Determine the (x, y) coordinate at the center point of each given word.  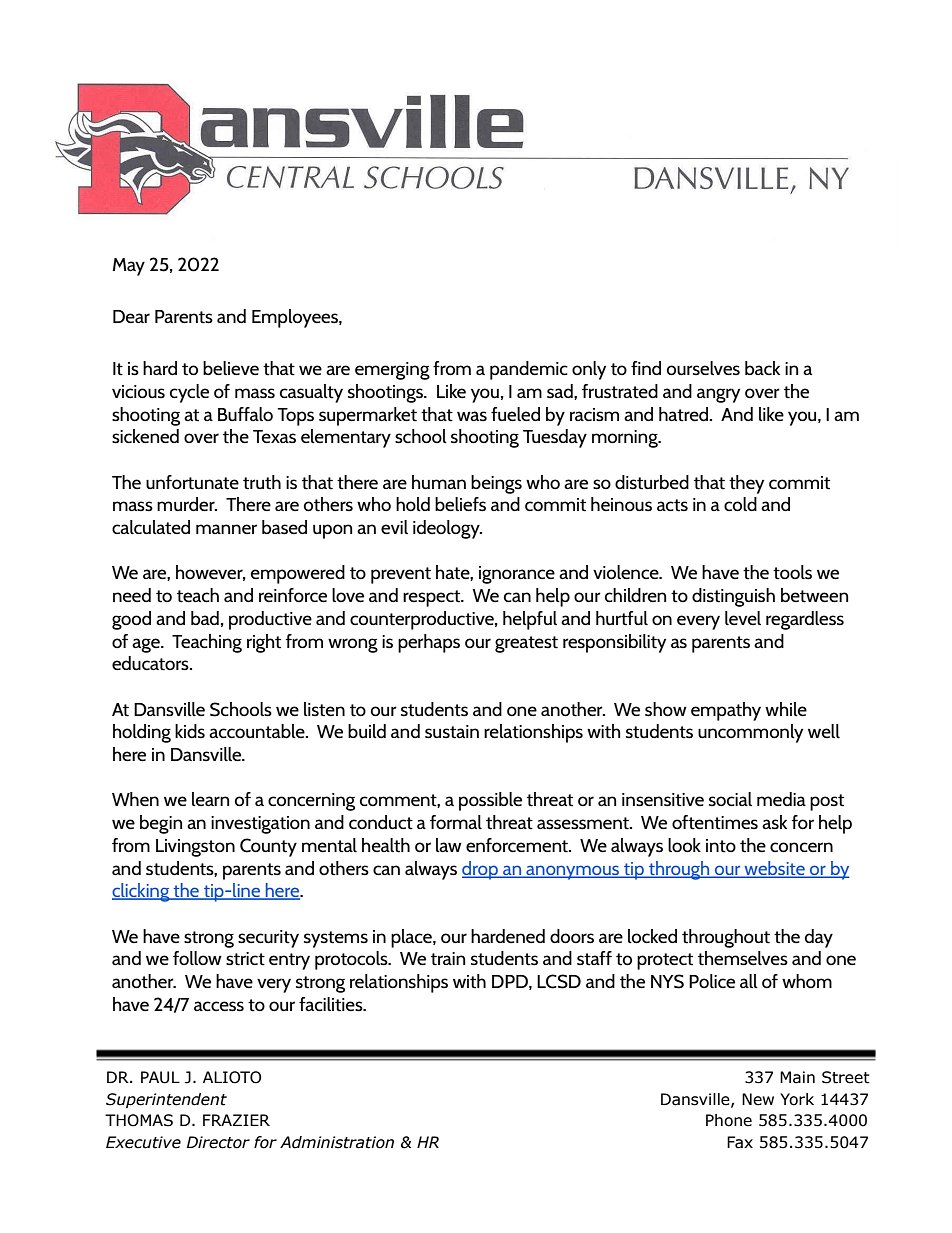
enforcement (518, 845)
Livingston (195, 848)
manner (226, 529)
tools (792, 572)
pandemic (529, 370)
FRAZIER (236, 1120)
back (762, 368)
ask (774, 822)
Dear (131, 316)
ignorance (517, 575)
